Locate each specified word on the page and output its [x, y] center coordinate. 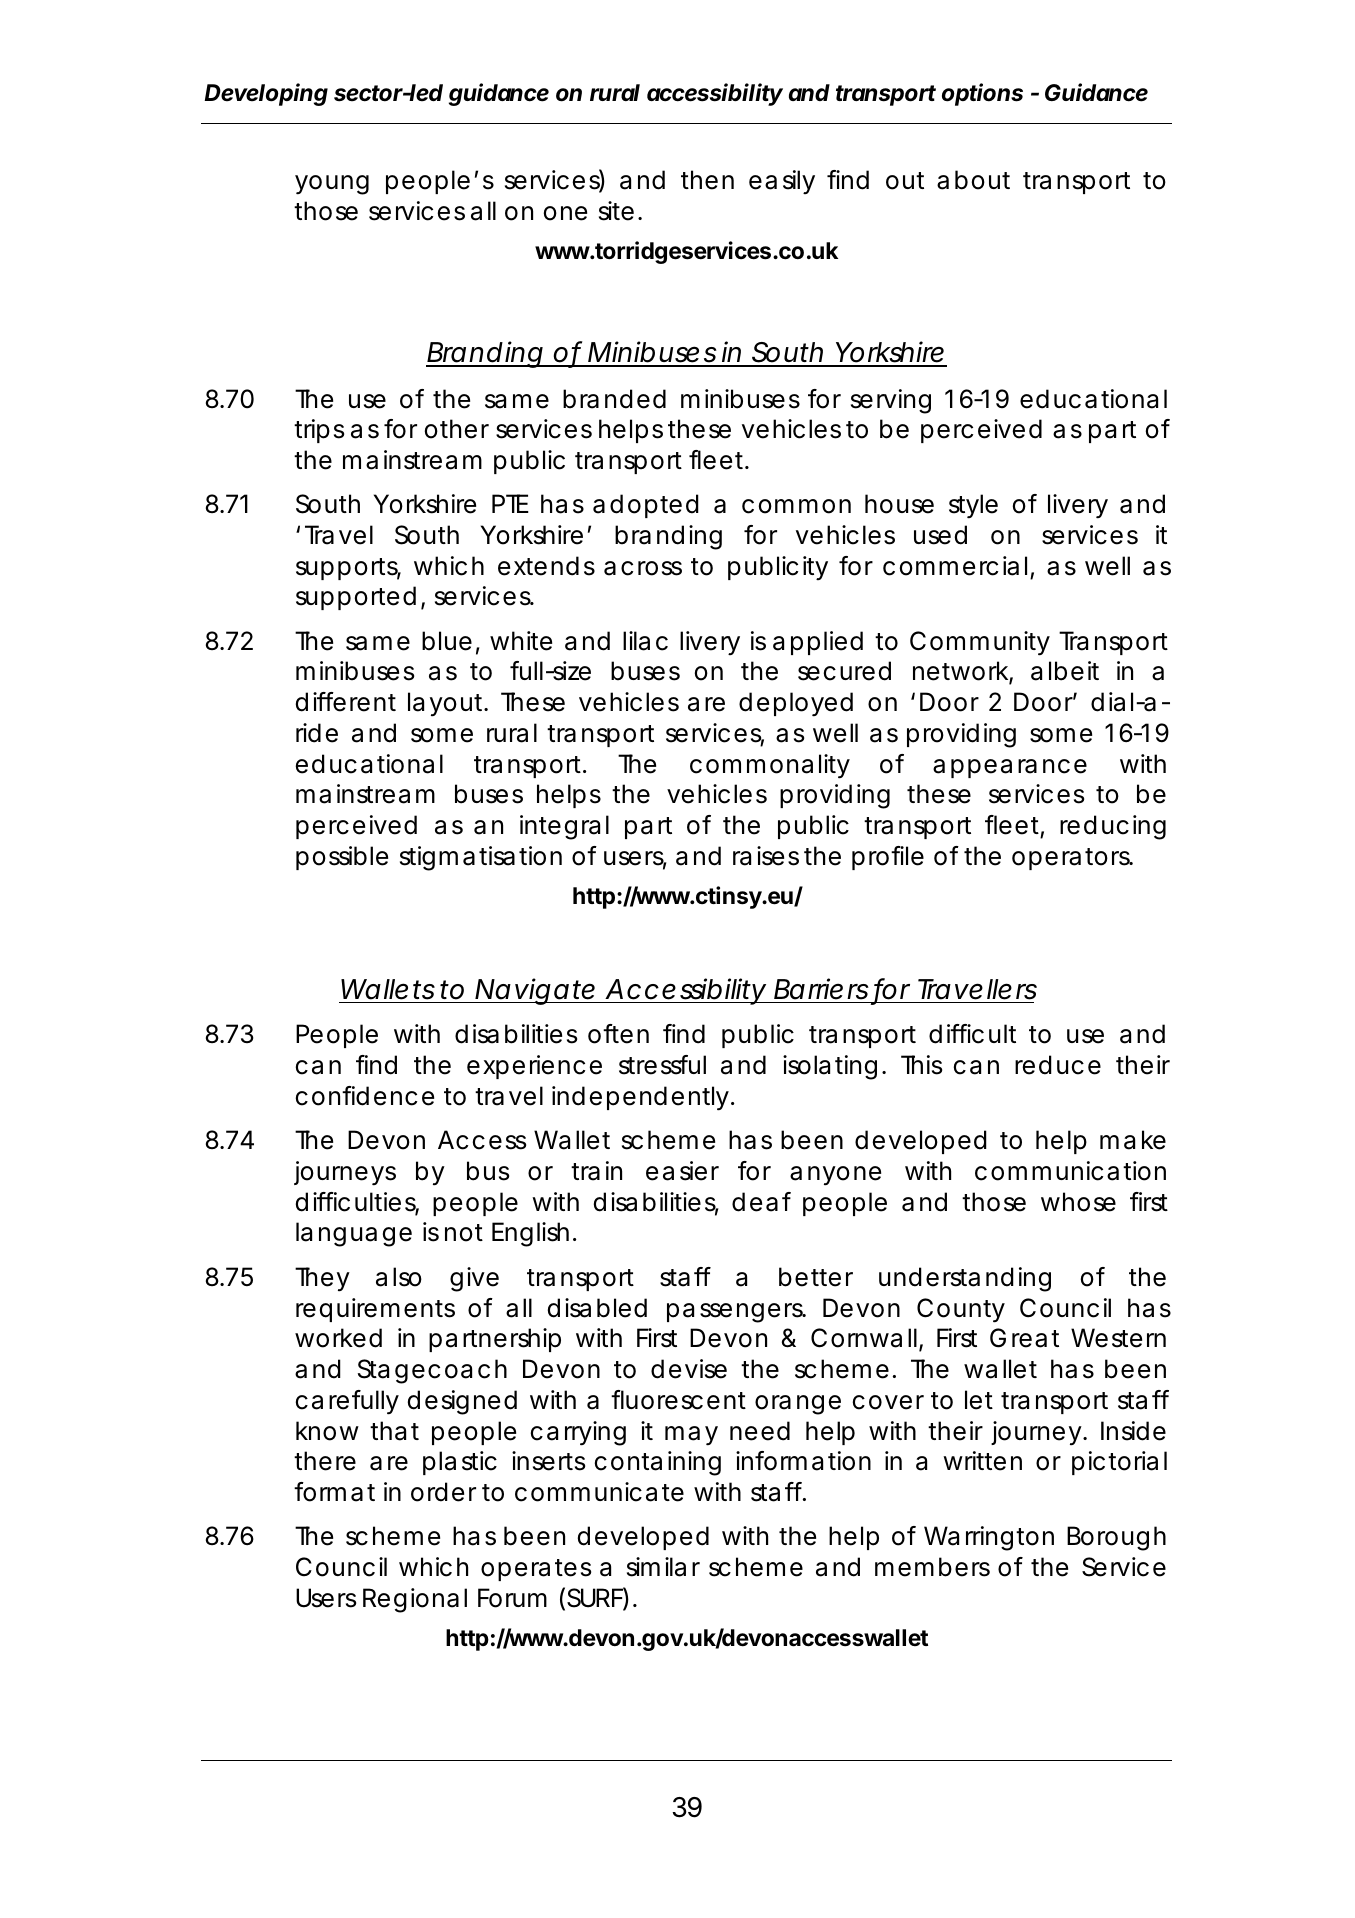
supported [356, 598]
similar [663, 1567]
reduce [1058, 1065]
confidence [365, 1096]
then [707, 180]
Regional [415, 1600]
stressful [662, 1065]
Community [980, 643]
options [982, 94]
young [332, 185]
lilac [645, 641]
